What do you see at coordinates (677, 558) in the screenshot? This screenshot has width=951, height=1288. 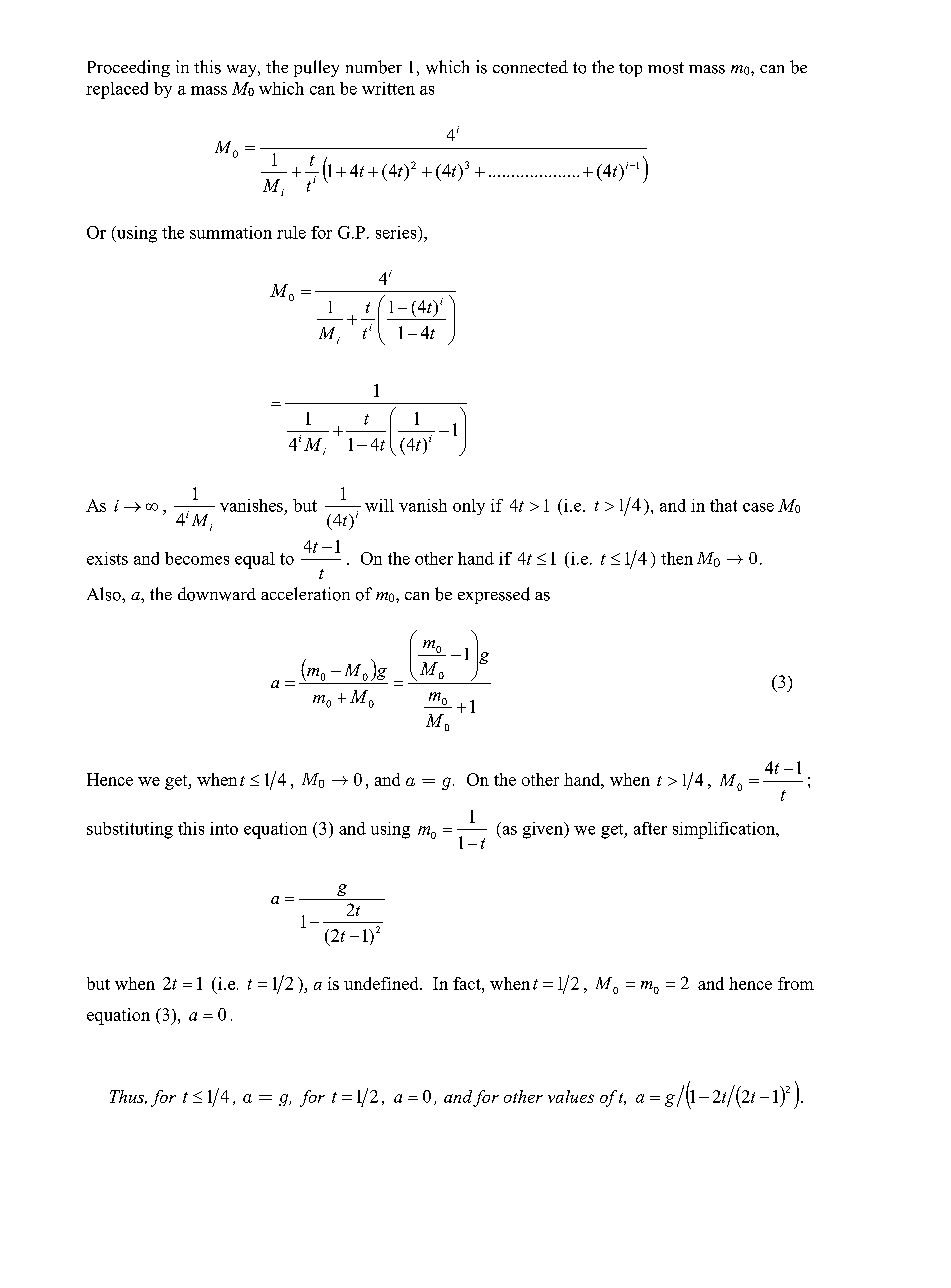 I see `then` at bounding box center [677, 558].
